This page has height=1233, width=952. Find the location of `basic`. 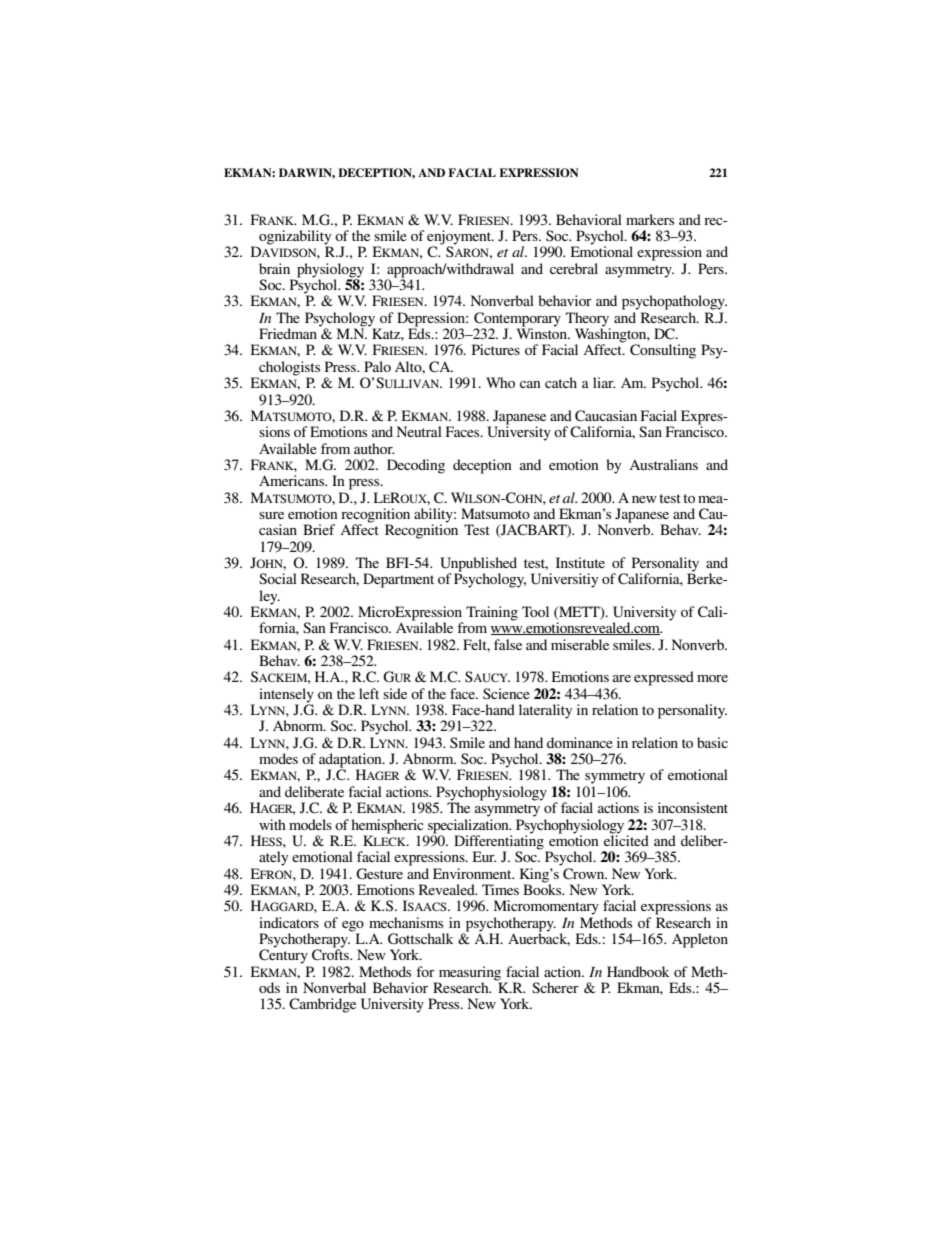

basic is located at coordinates (712, 742).
